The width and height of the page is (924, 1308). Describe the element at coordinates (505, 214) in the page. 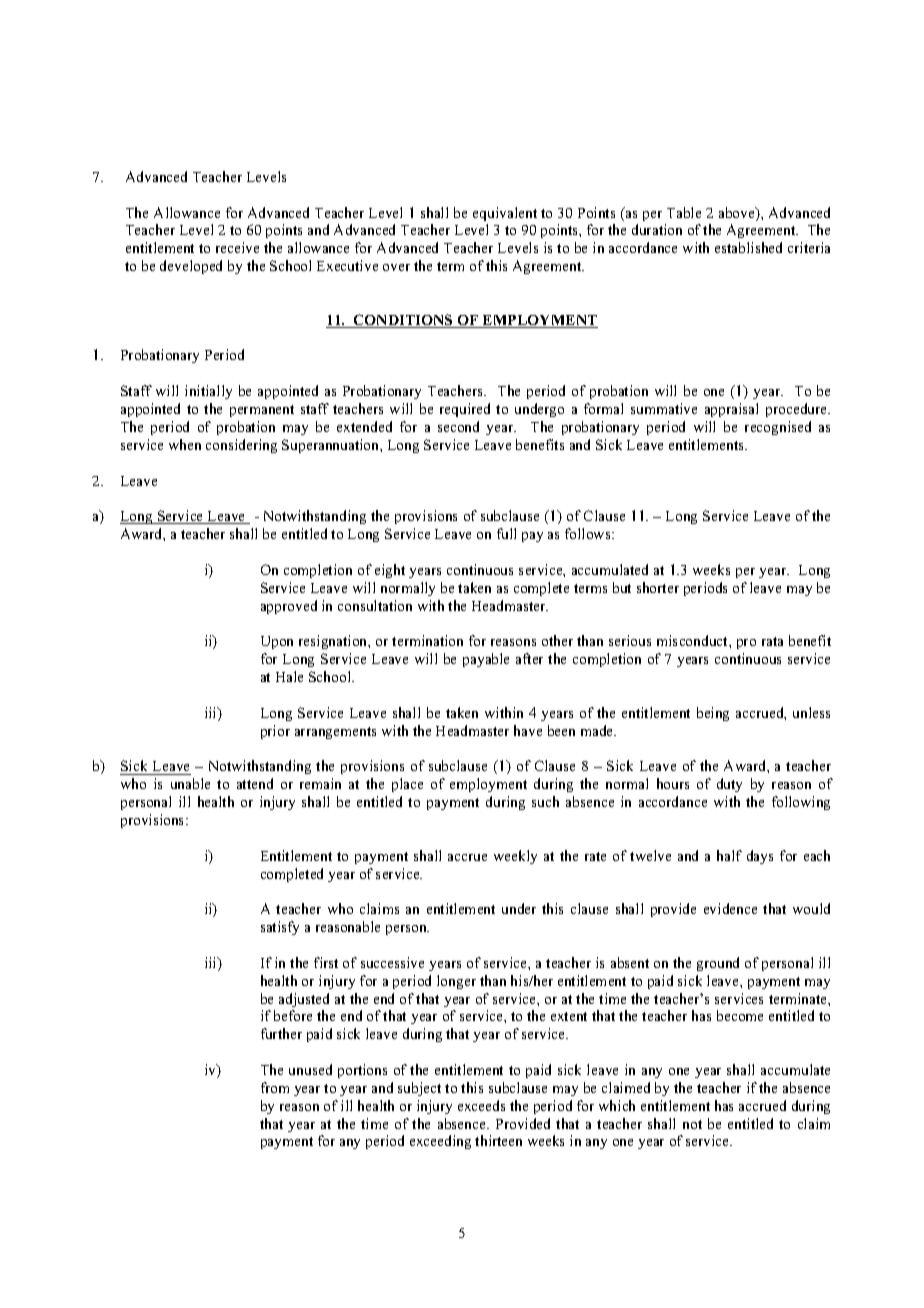

I see `equivalent` at that location.
